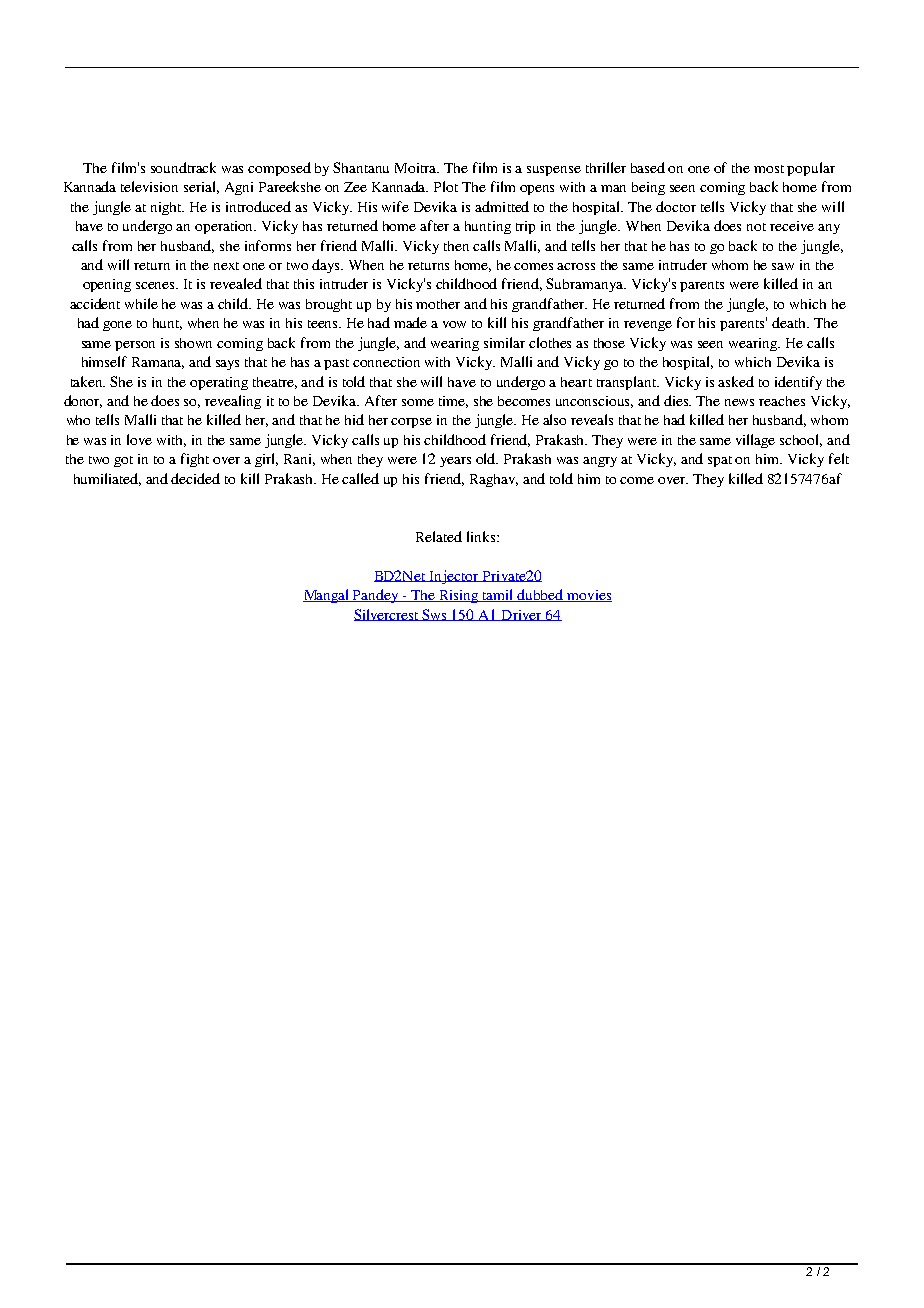 The height and width of the screenshot is (1308, 924). I want to click on Rising, so click(459, 596).
